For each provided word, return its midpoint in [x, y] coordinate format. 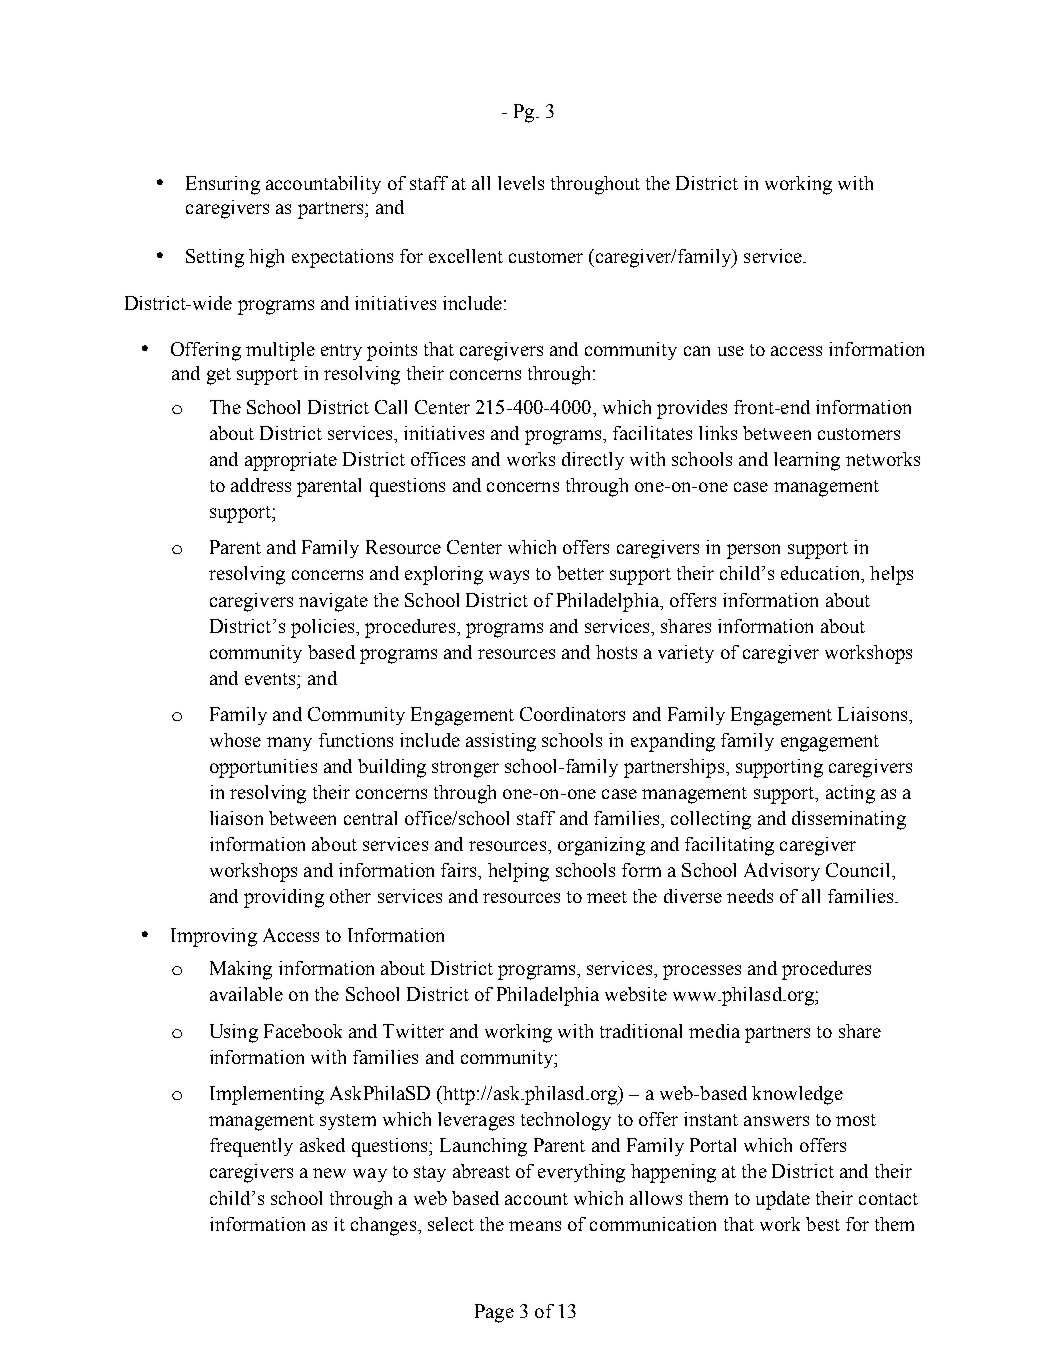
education [822, 574]
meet [607, 897]
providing [284, 898]
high [266, 258]
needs [750, 896]
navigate [333, 602]
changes [383, 1226]
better [580, 573]
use [731, 351]
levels [521, 183]
